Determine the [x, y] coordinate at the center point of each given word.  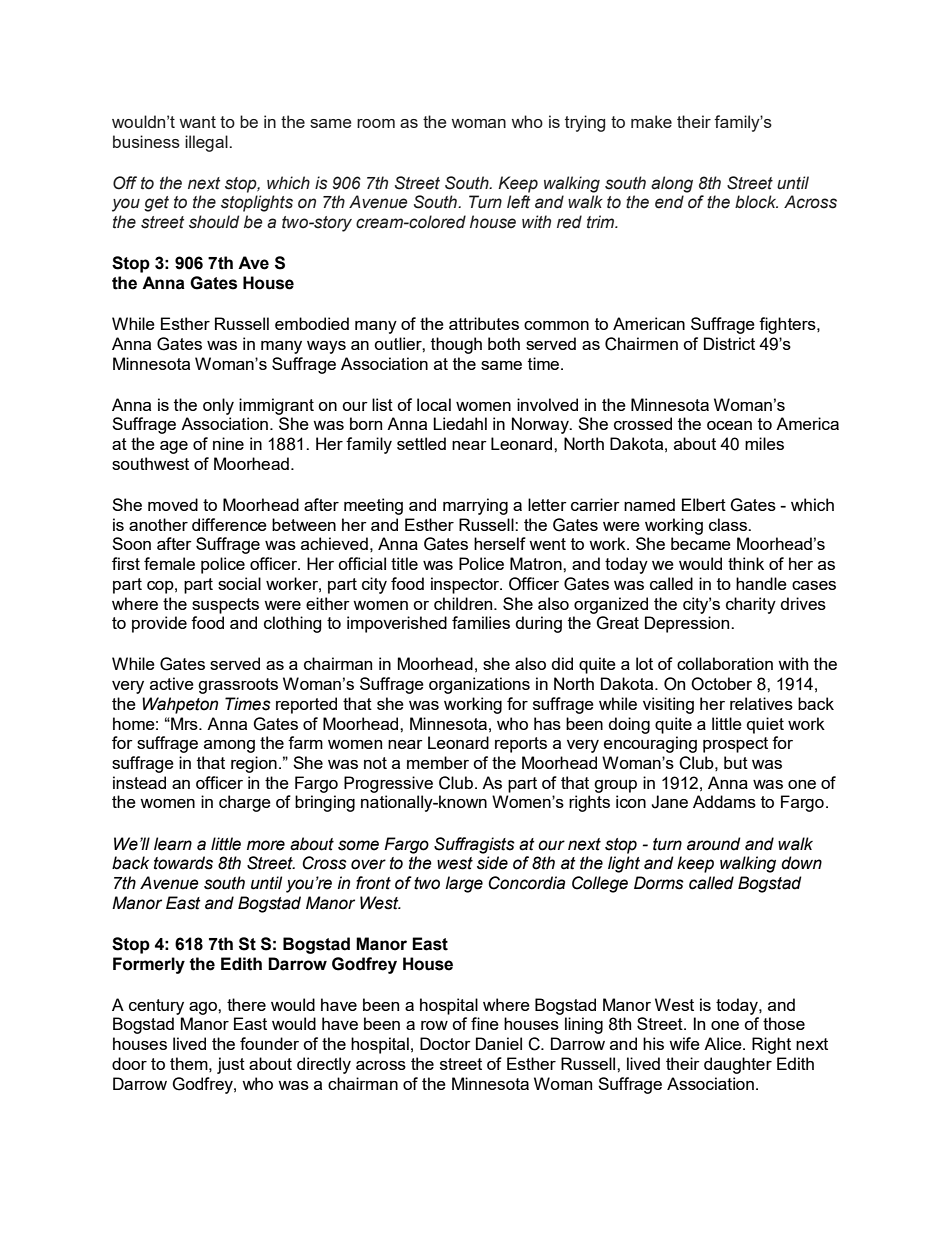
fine [485, 1023]
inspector [466, 585]
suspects [225, 606]
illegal [207, 143]
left [518, 202]
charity [751, 605]
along [672, 184]
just [231, 1065]
